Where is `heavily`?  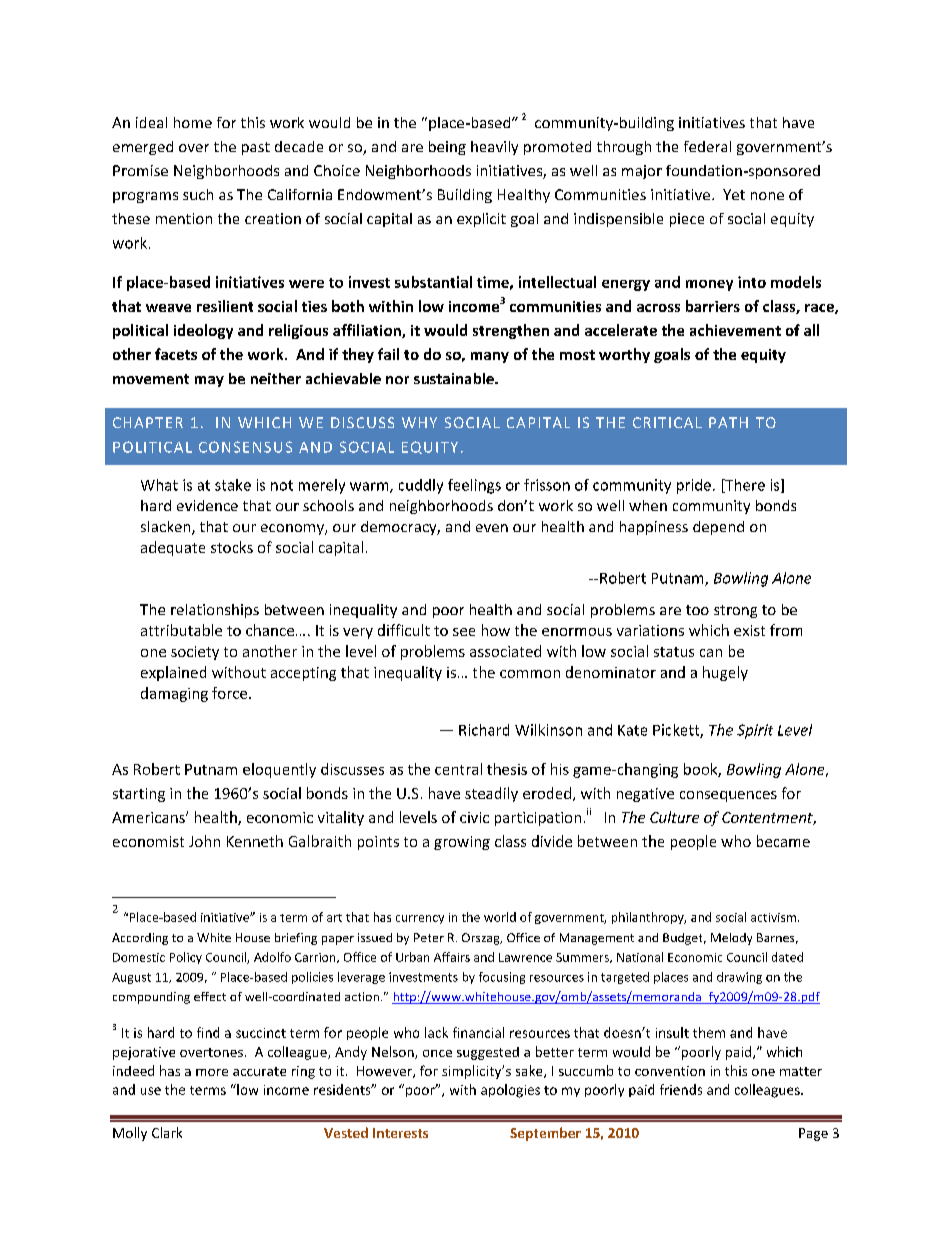 heavily is located at coordinates (494, 148).
